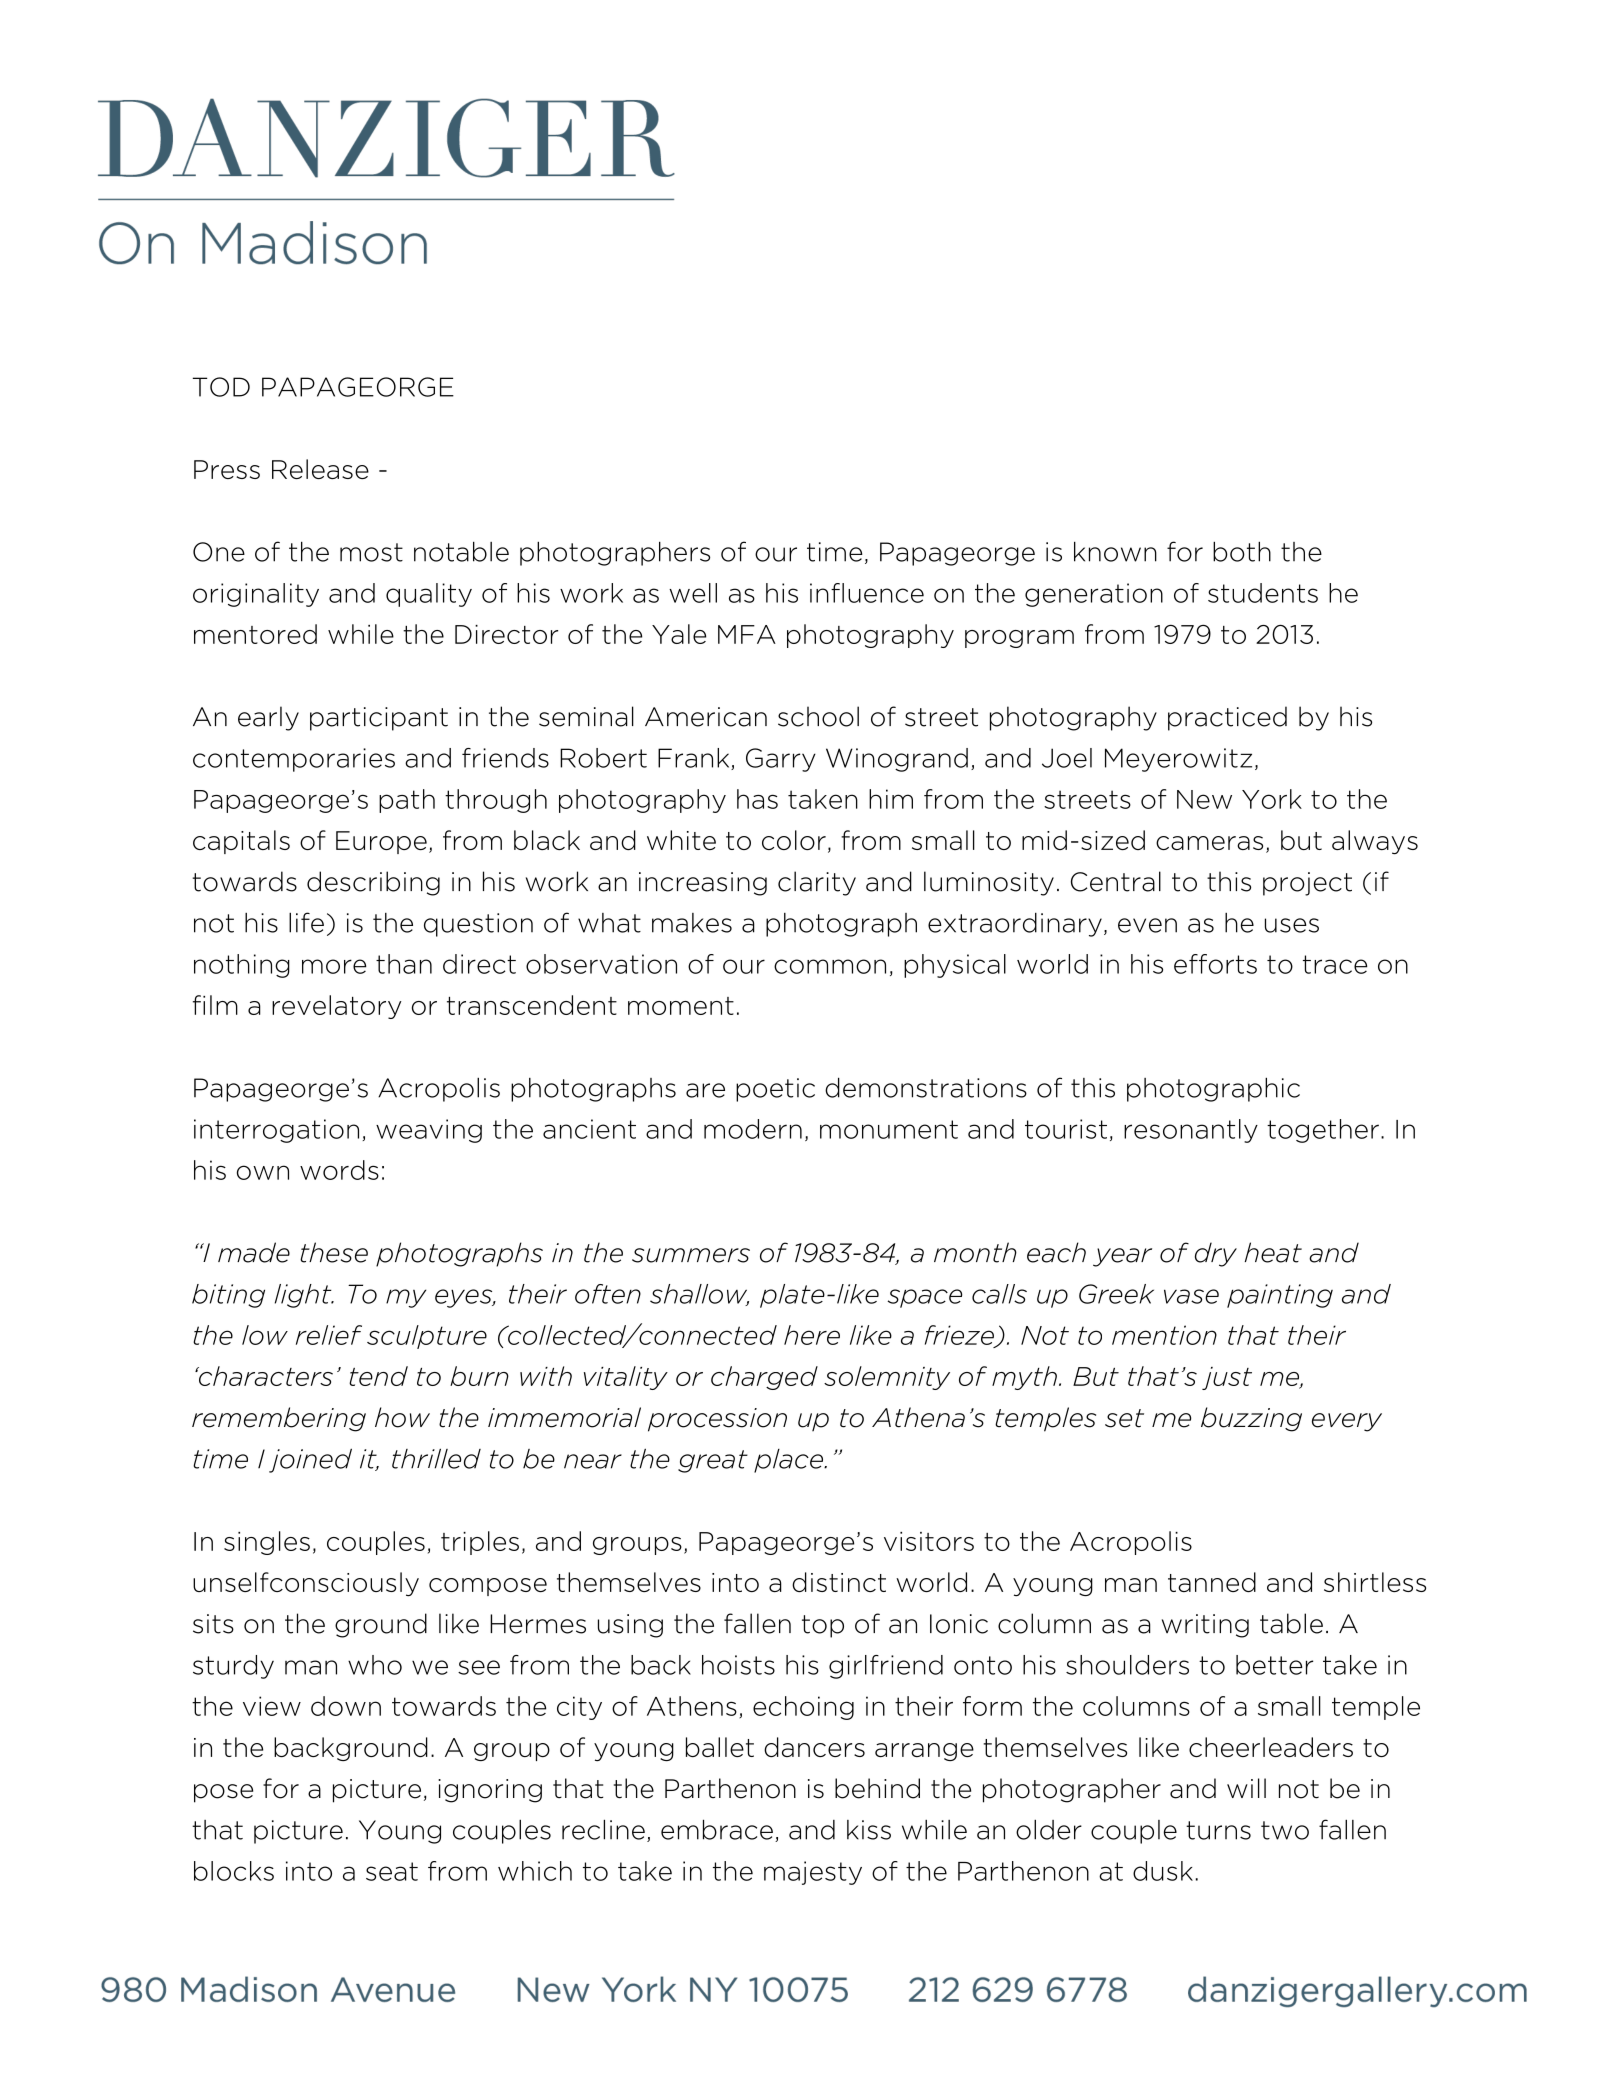 The width and height of the image is (1617, 2093). What do you see at coordinates (867, 593) in the image?
I see `influence` at bounding box center [867, 593].
